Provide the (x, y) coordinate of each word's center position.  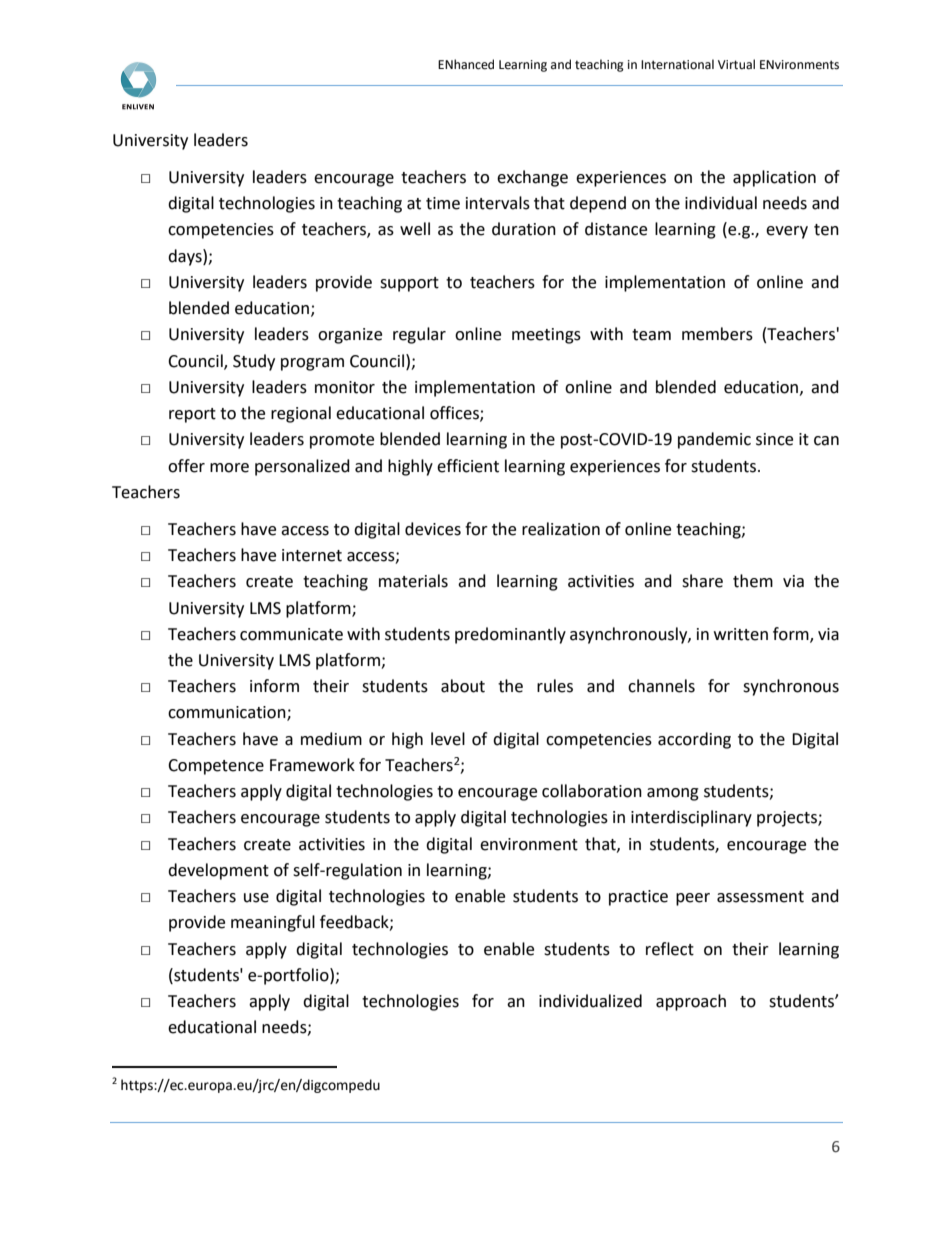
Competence (216, 767)
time (443, 203)
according (694, 740)
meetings (546, 336)
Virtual (736, 64)
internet (312, 555)
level (448, 739)
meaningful (273, 923)
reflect (670, 949)
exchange (532, 178)
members (717, 334)
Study (254, 362)
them (753, 581)
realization (561, 529)
